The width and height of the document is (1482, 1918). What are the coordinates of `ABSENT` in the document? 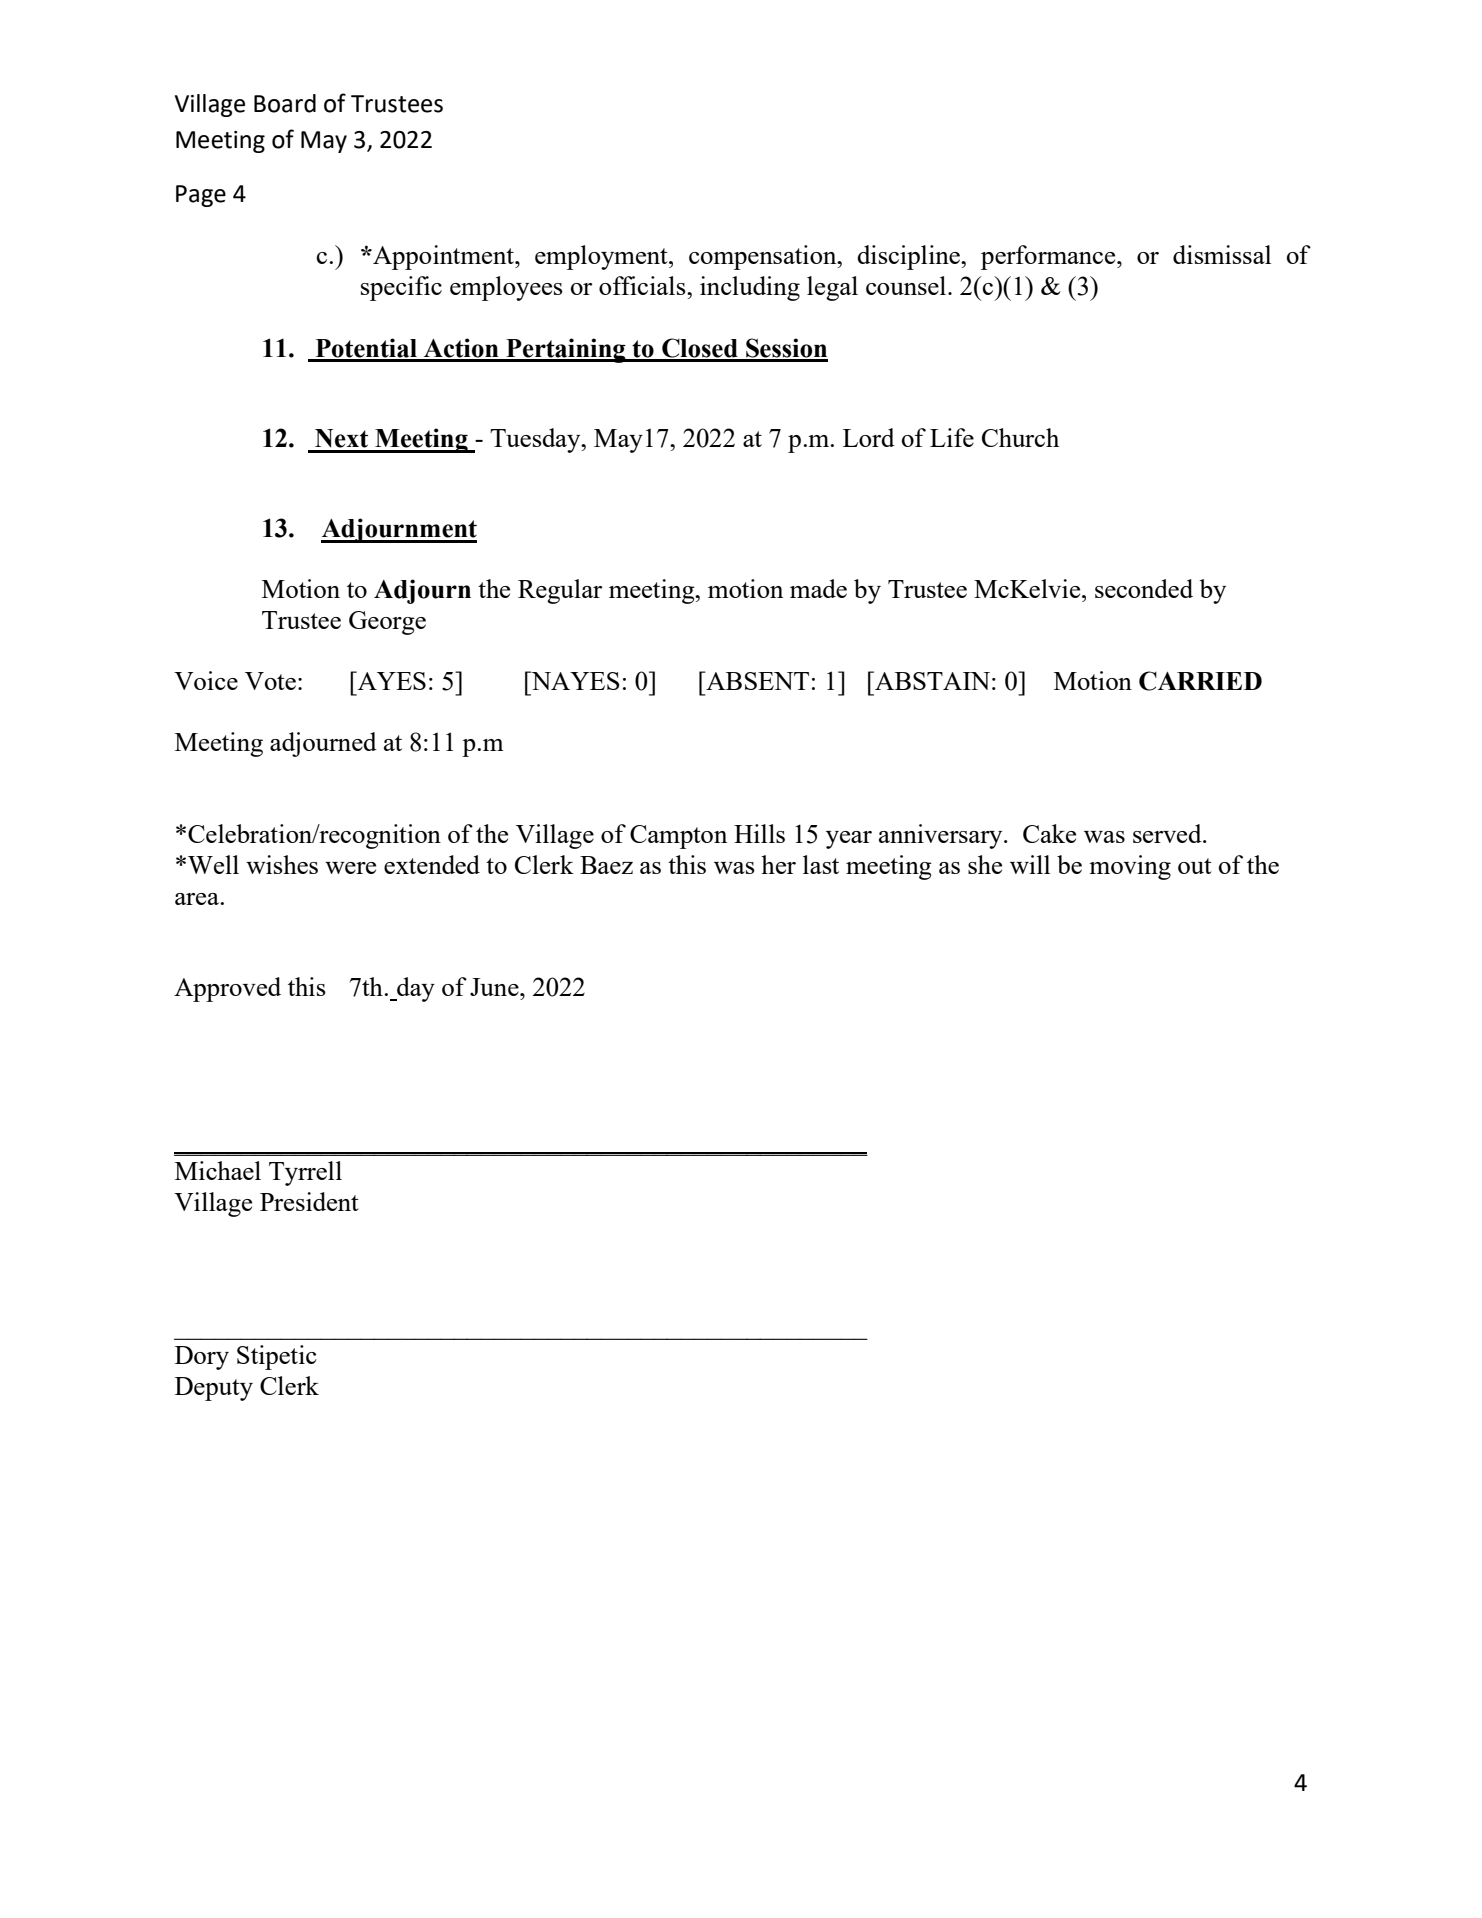 It's located at (756, 680).
